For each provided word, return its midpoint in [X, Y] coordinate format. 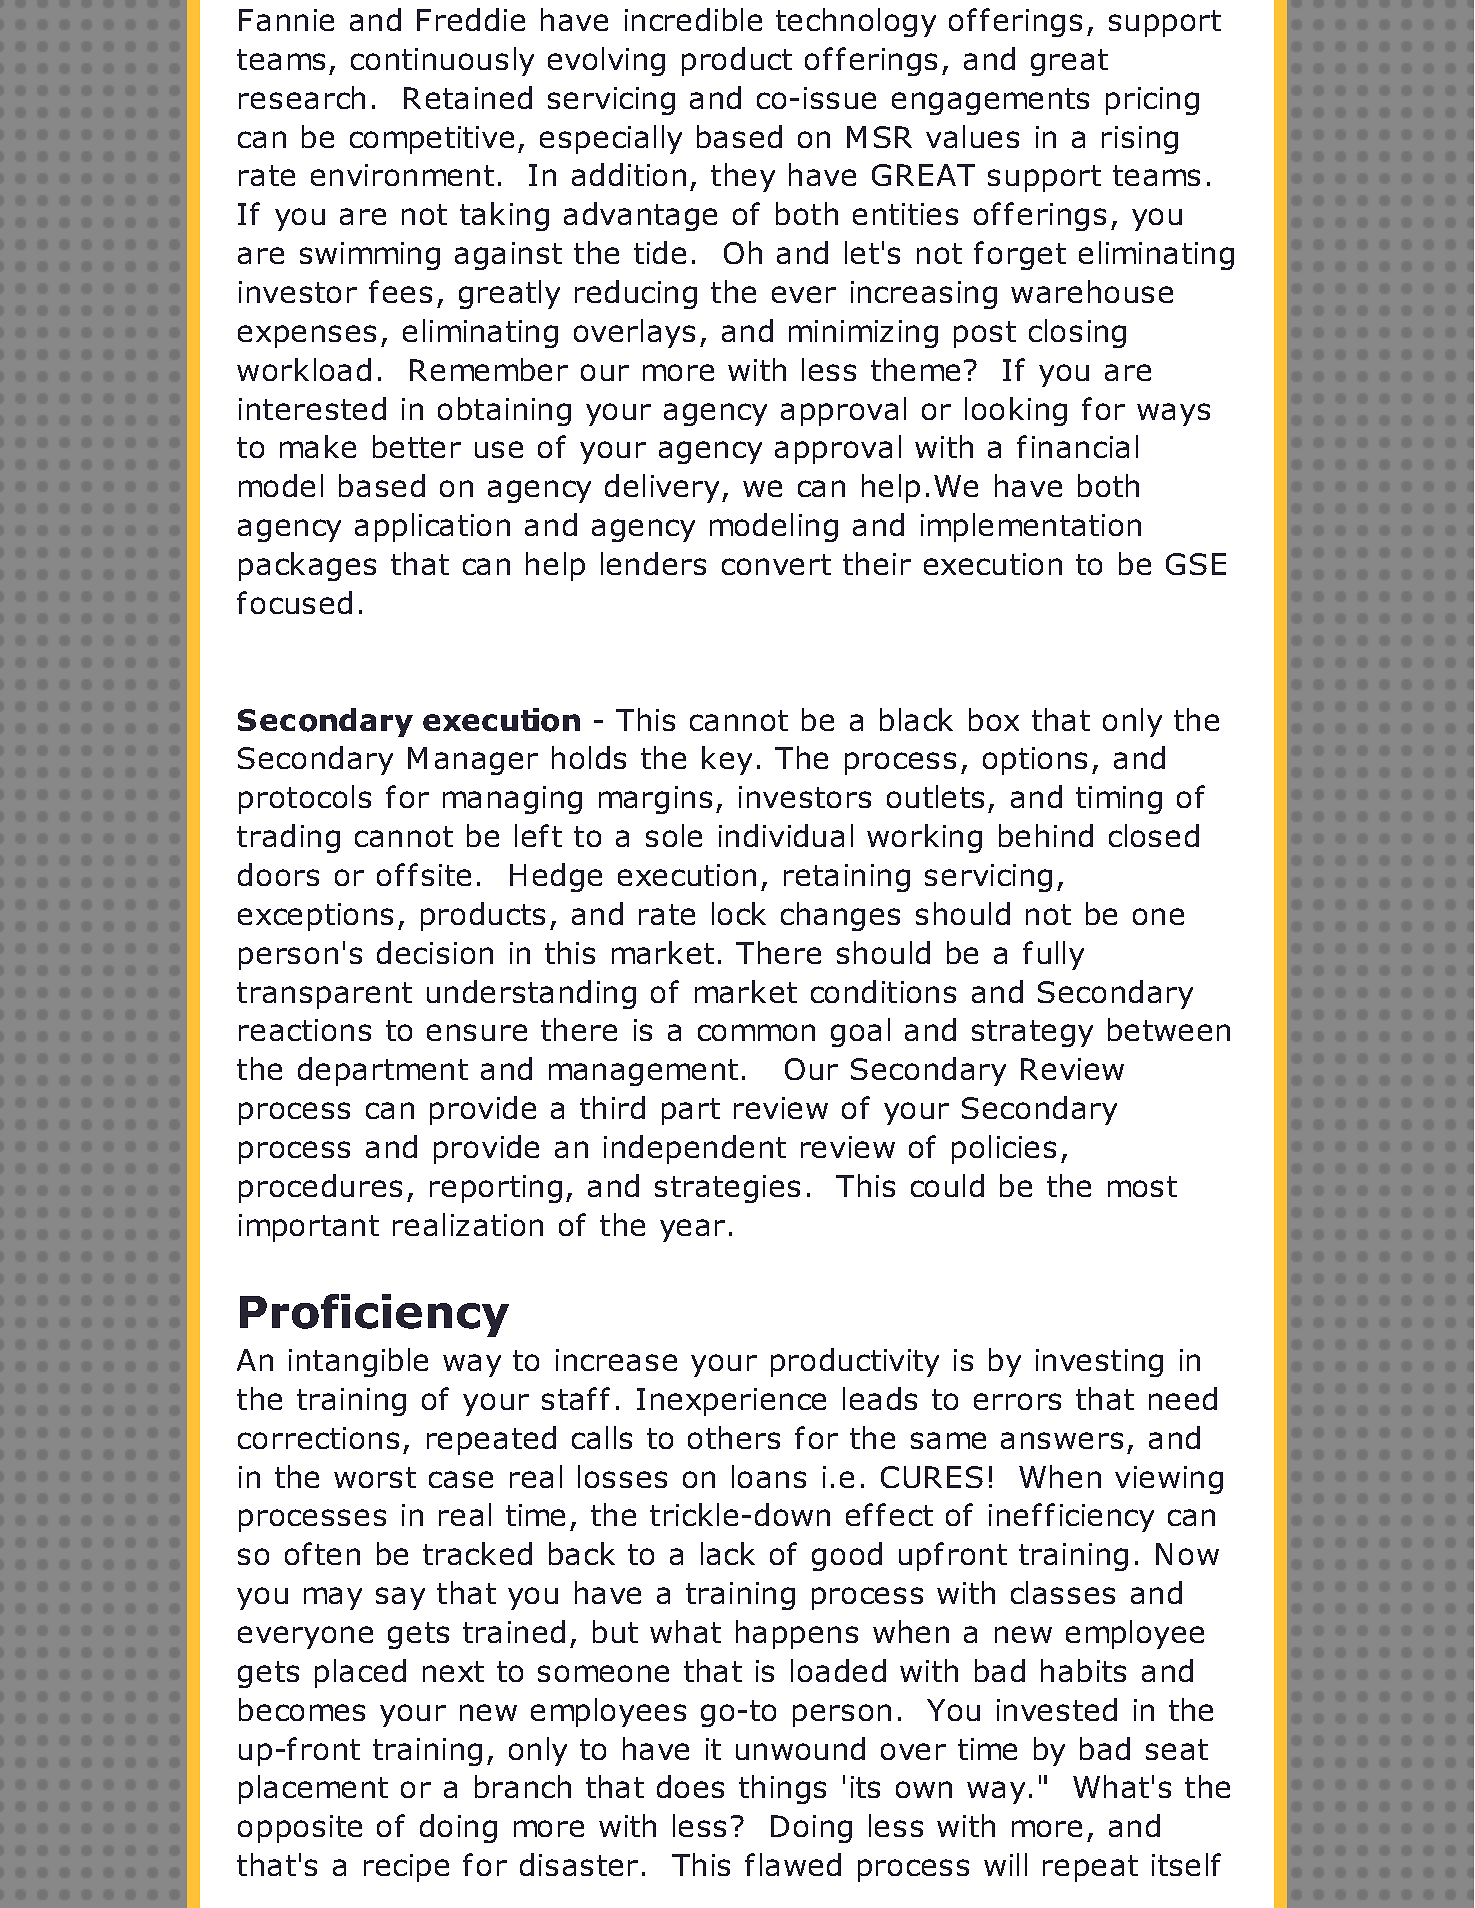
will [1005, 1864]
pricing [1152, 101]
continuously [442, 61]
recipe [406, 1868]
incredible [693, 19]
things [782, 1789]
